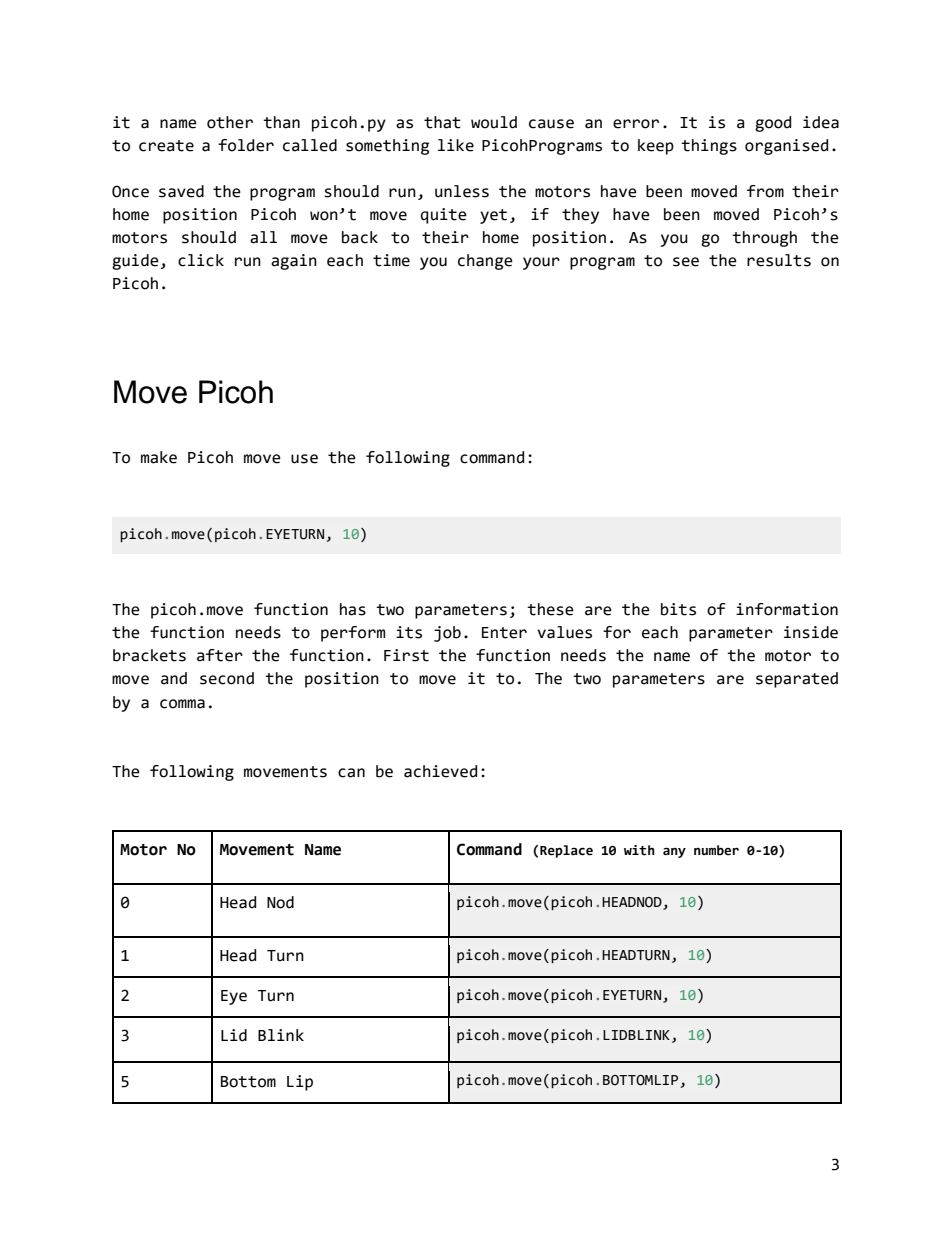 The width and height of the screenshot is (952, 1233). Describe the element at coordinates (351, 773) in the screenshot. I see `can` at that location.
